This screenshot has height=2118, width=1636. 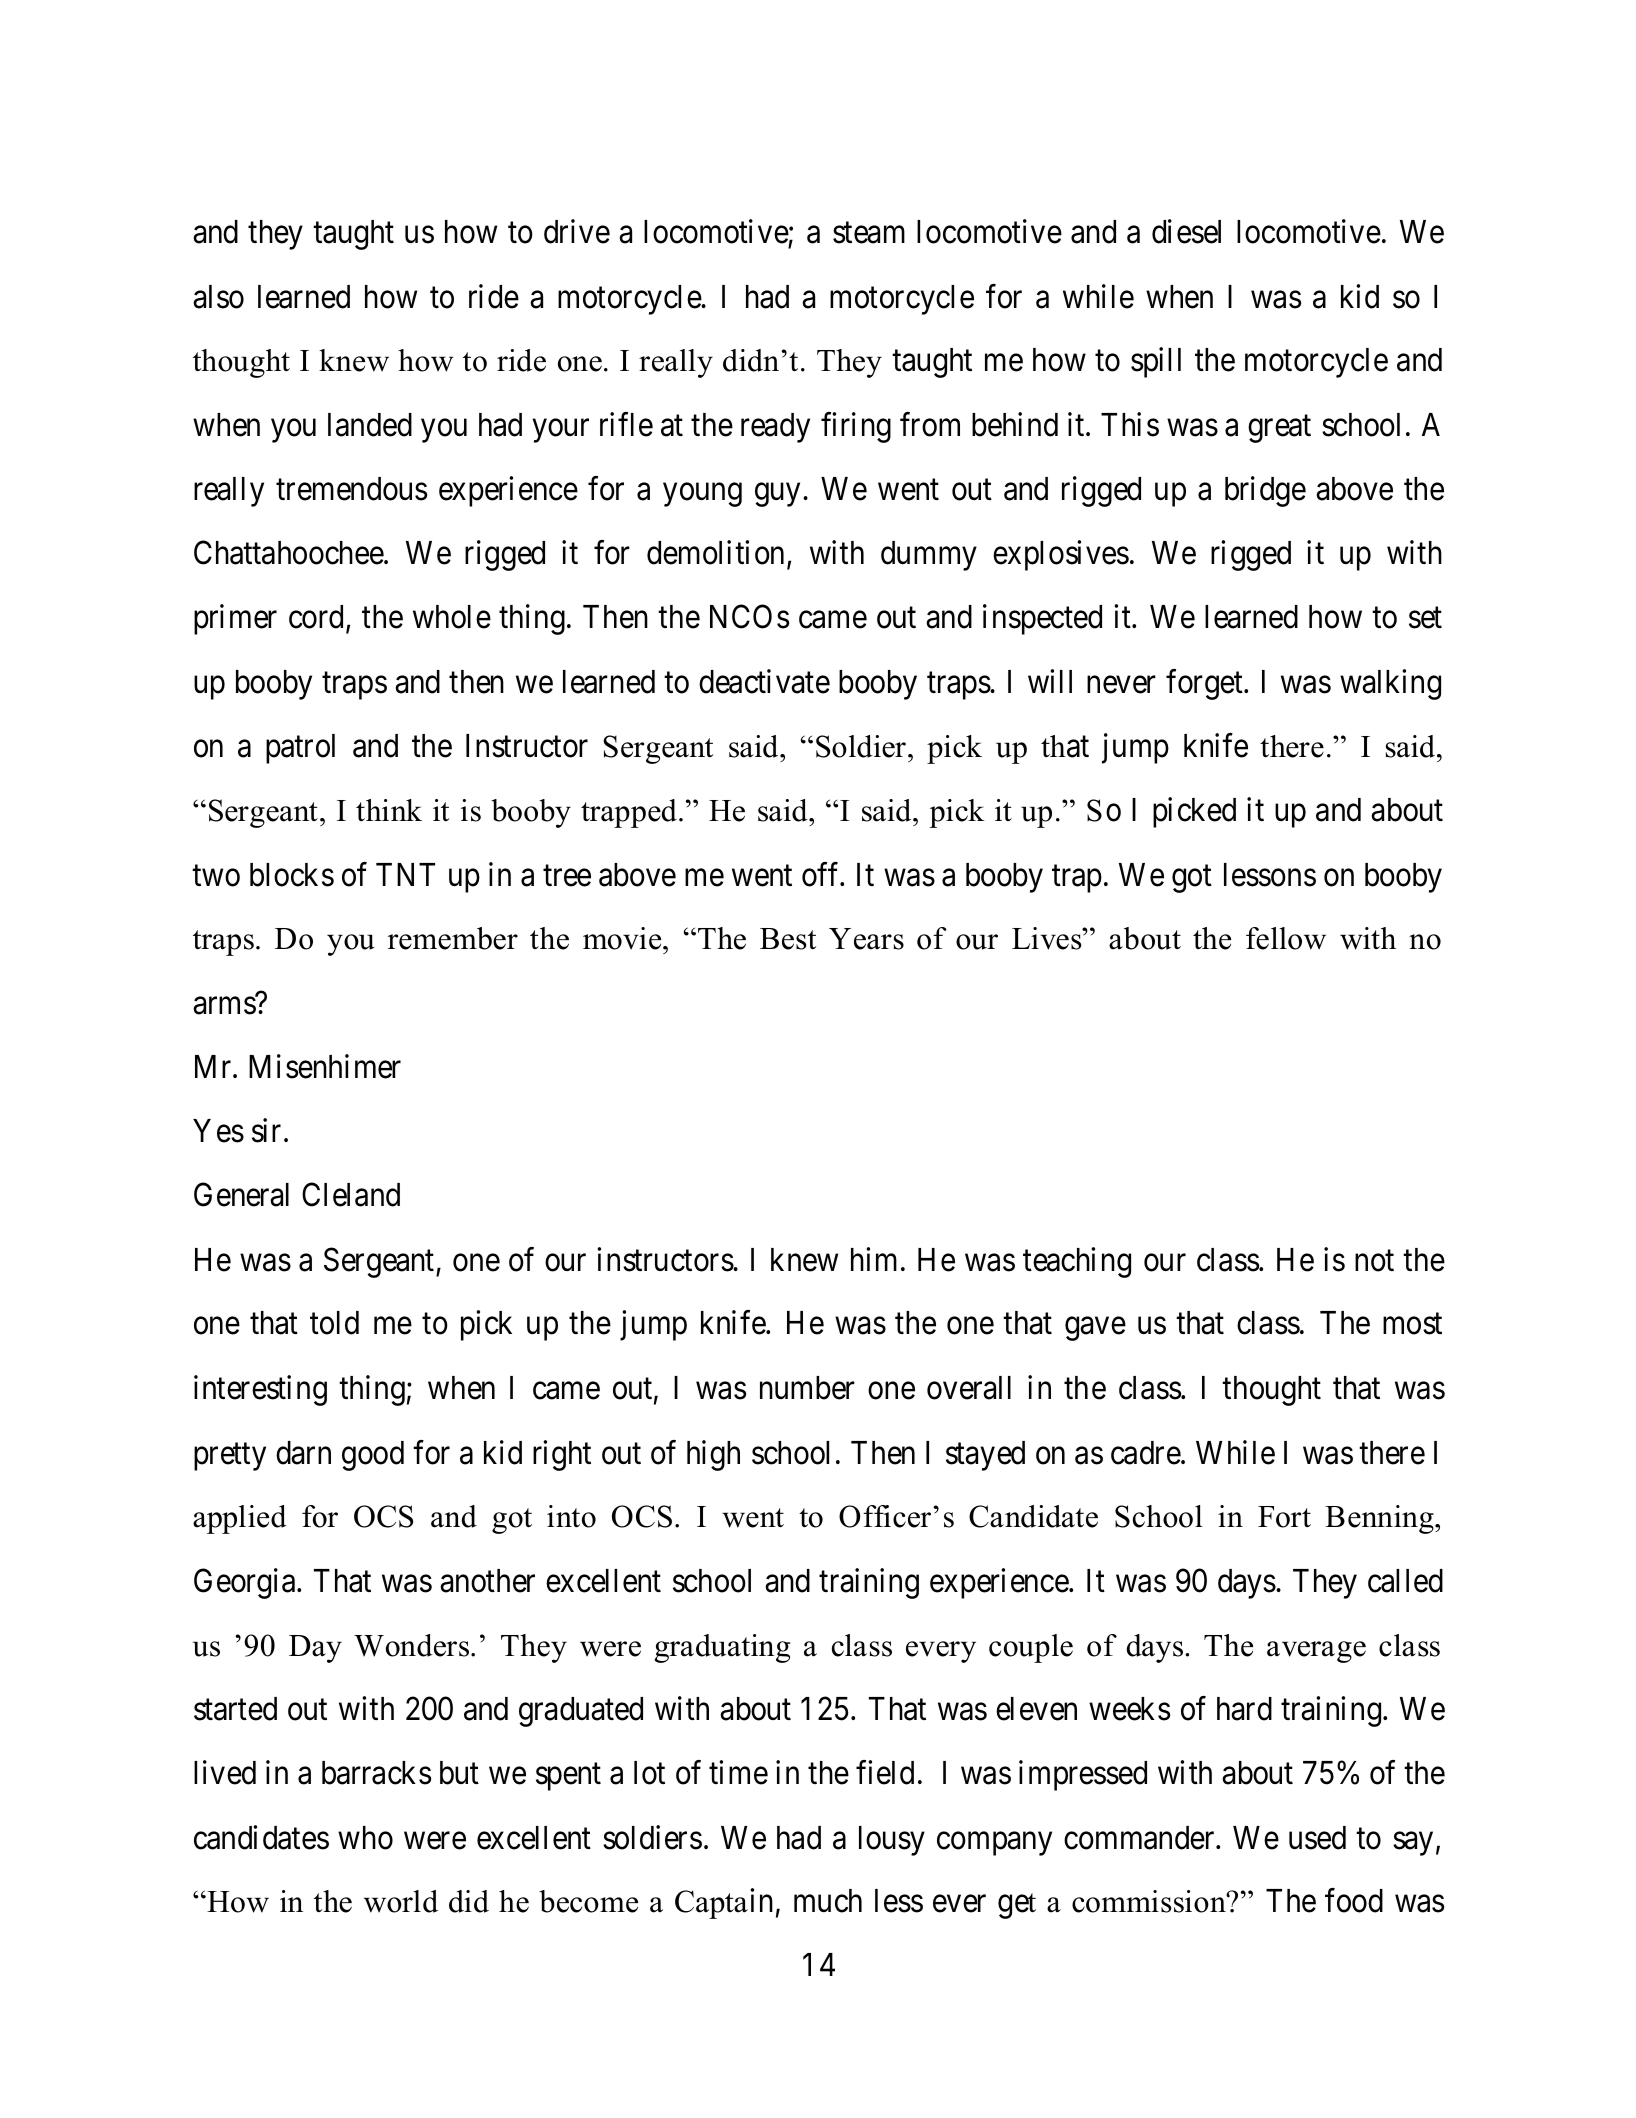 What do you see at coordinates (1286, 938) in the screenshot?
I see `fellow` at bounding box center [1286, 938].
